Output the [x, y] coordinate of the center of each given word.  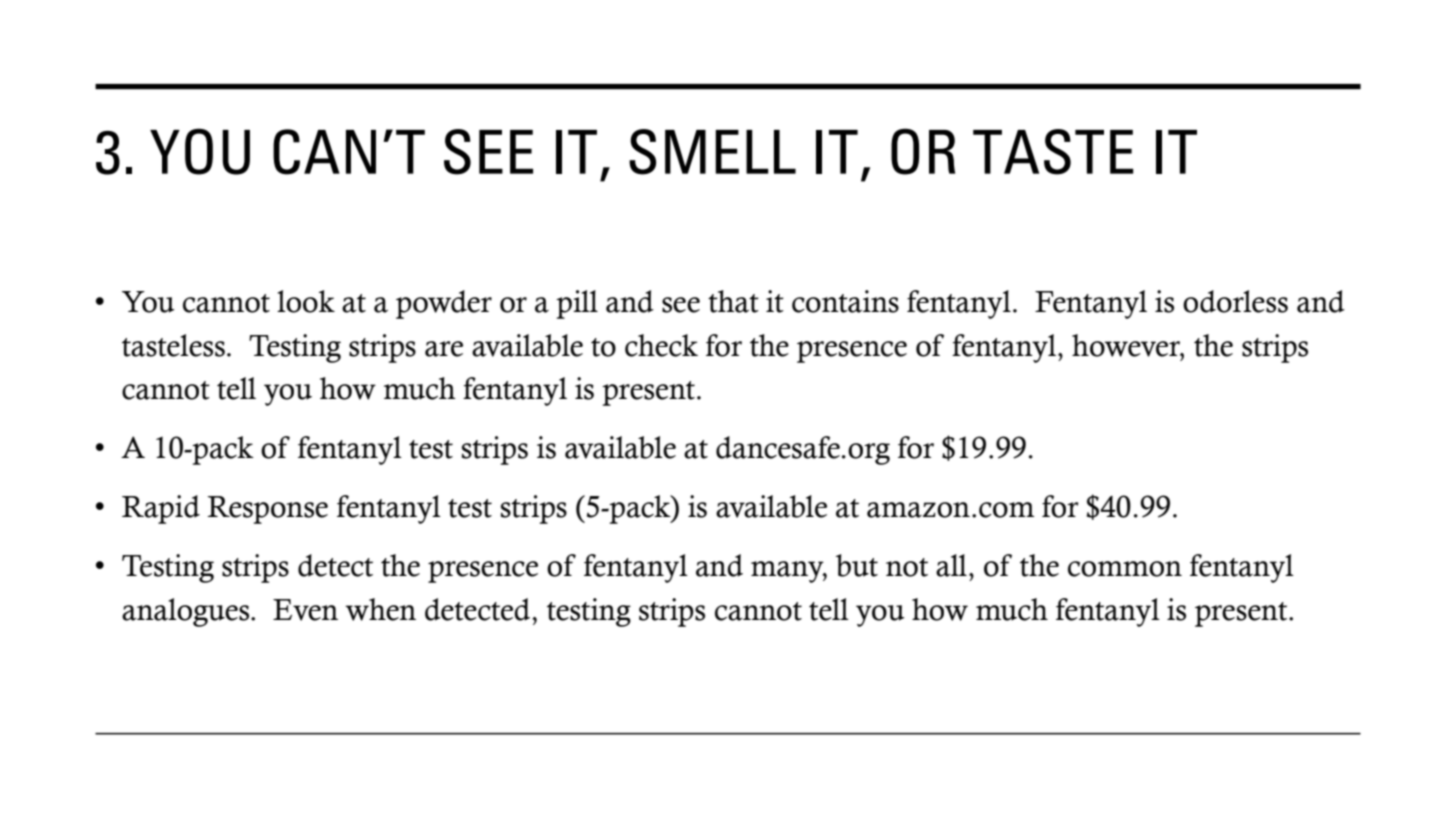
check [661, 345]
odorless [1235, 301]
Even [305, 610]
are [444, 349]
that [733, 301]
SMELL [712, 152]
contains [845, 301]
